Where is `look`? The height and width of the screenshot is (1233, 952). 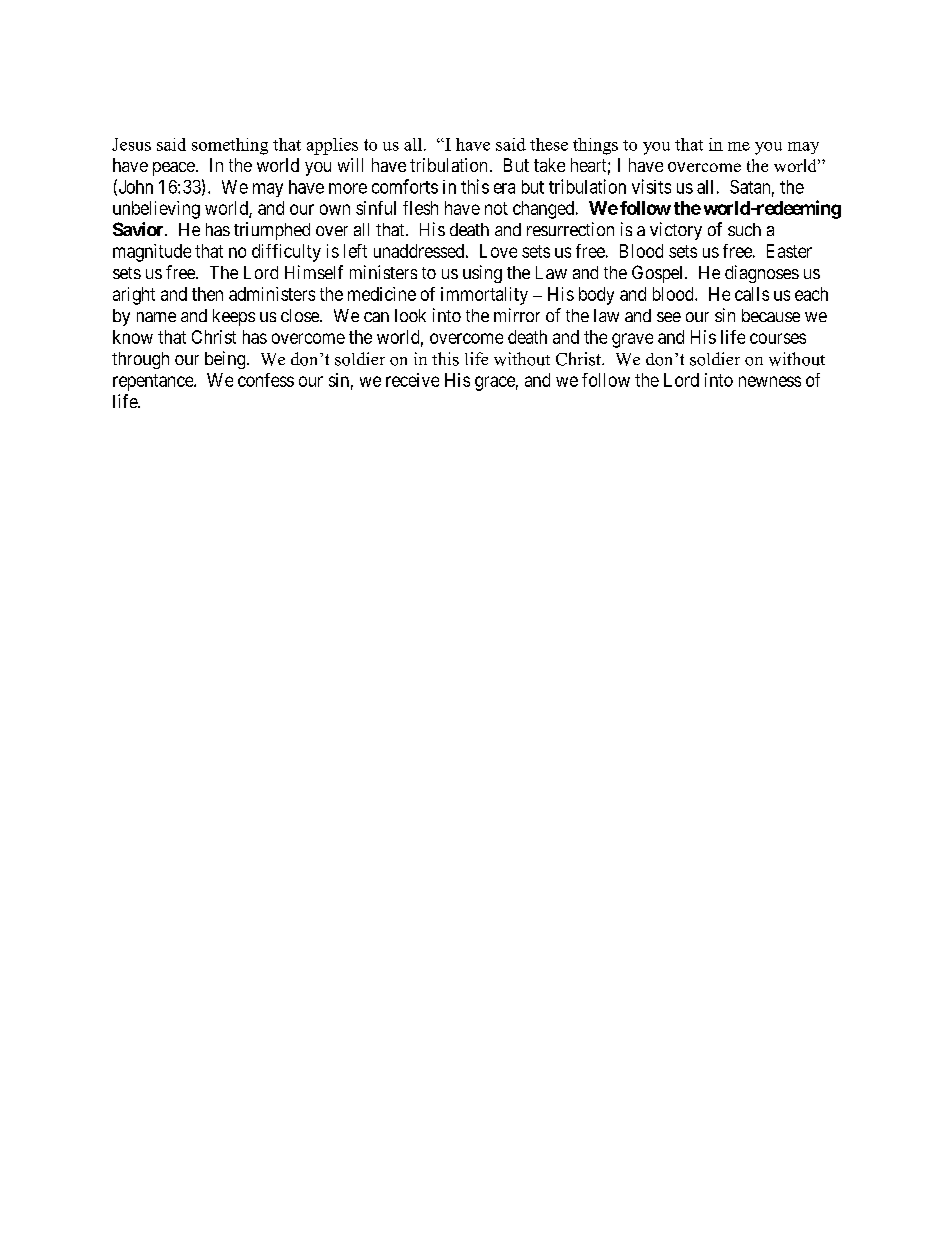
look is located at coordinates (410, 315).
